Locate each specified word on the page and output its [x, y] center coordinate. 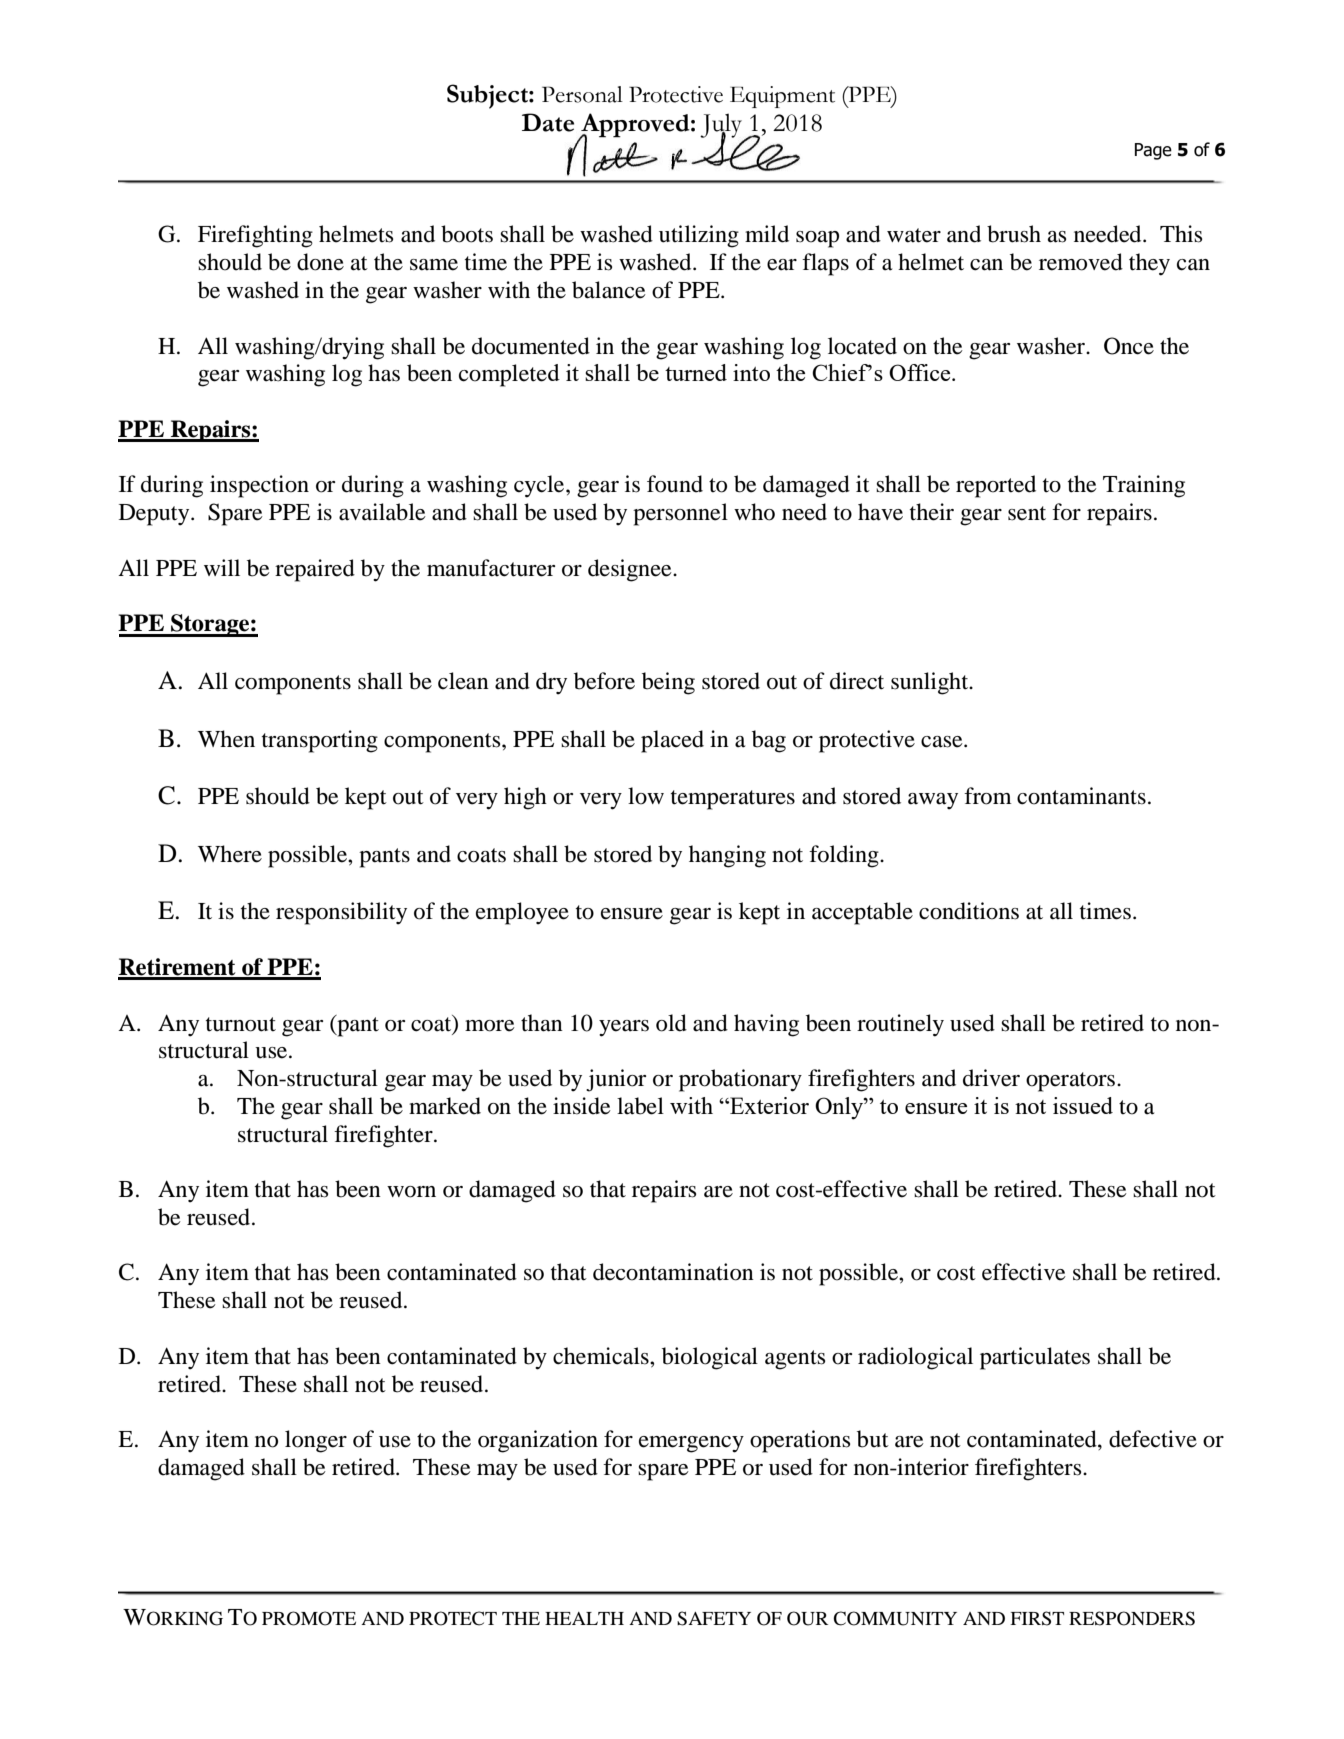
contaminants [1081, 796]
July [722, 127]
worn [411, 1192]
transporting [320, 741]
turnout [241, 1024]
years [624, 1028]
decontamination [673, 1272]
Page [1153, 151]
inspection [259, 486]
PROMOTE [309, 1618]
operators [1070, 1082]
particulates [1035, 1358]
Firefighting [255, 236]
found [675, 484]
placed [672, 741]
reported [996, 486]
